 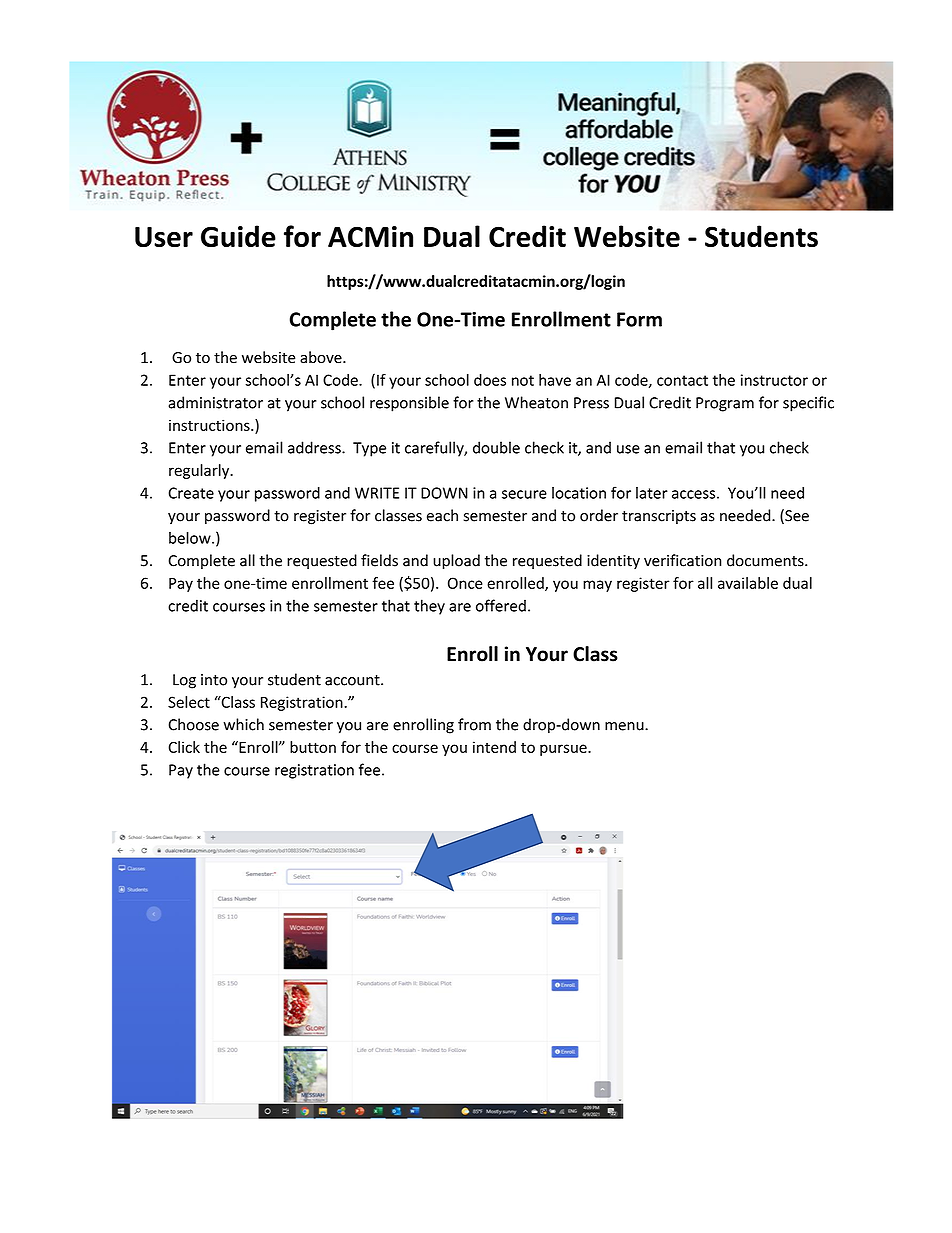 What do you see at coordinates (474, 724) in the image?
I see `from` at bounding box center [474, 724].
